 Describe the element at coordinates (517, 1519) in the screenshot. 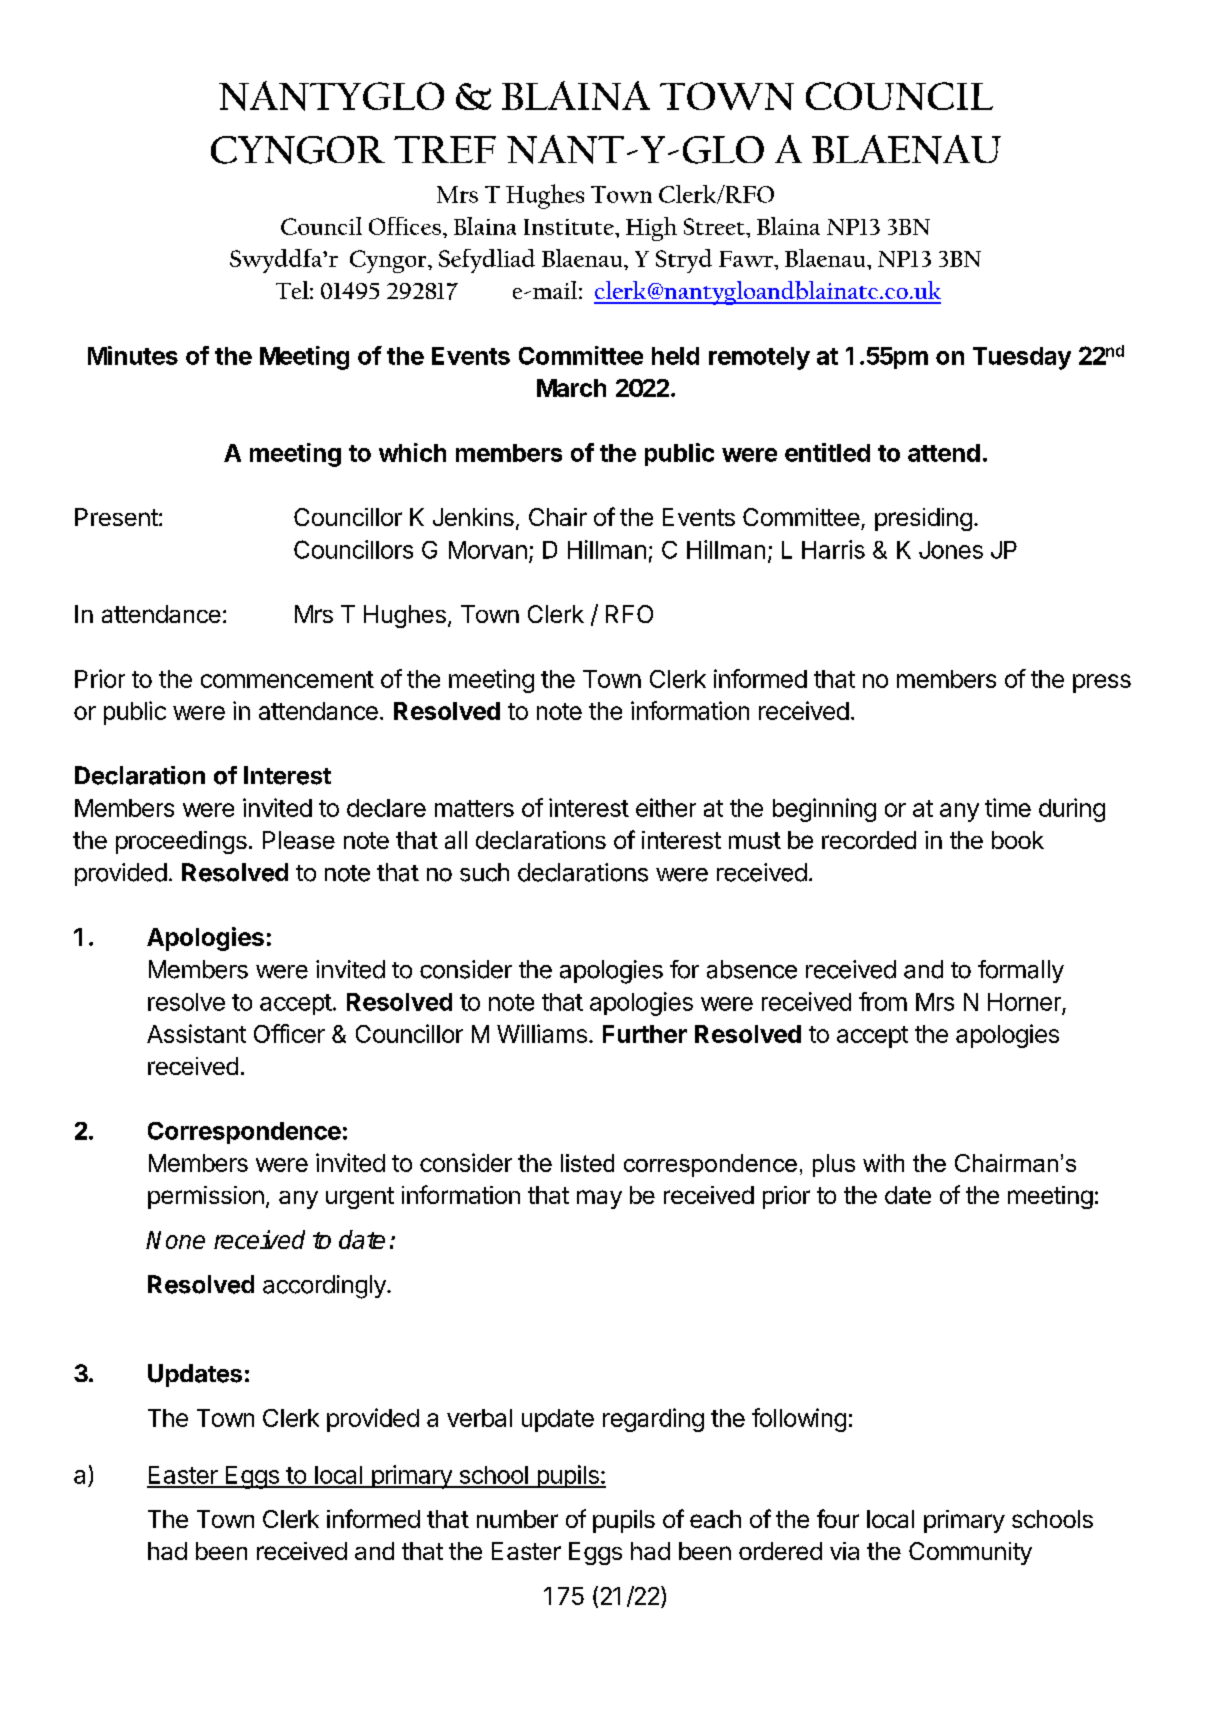

I see `number` at that location.
